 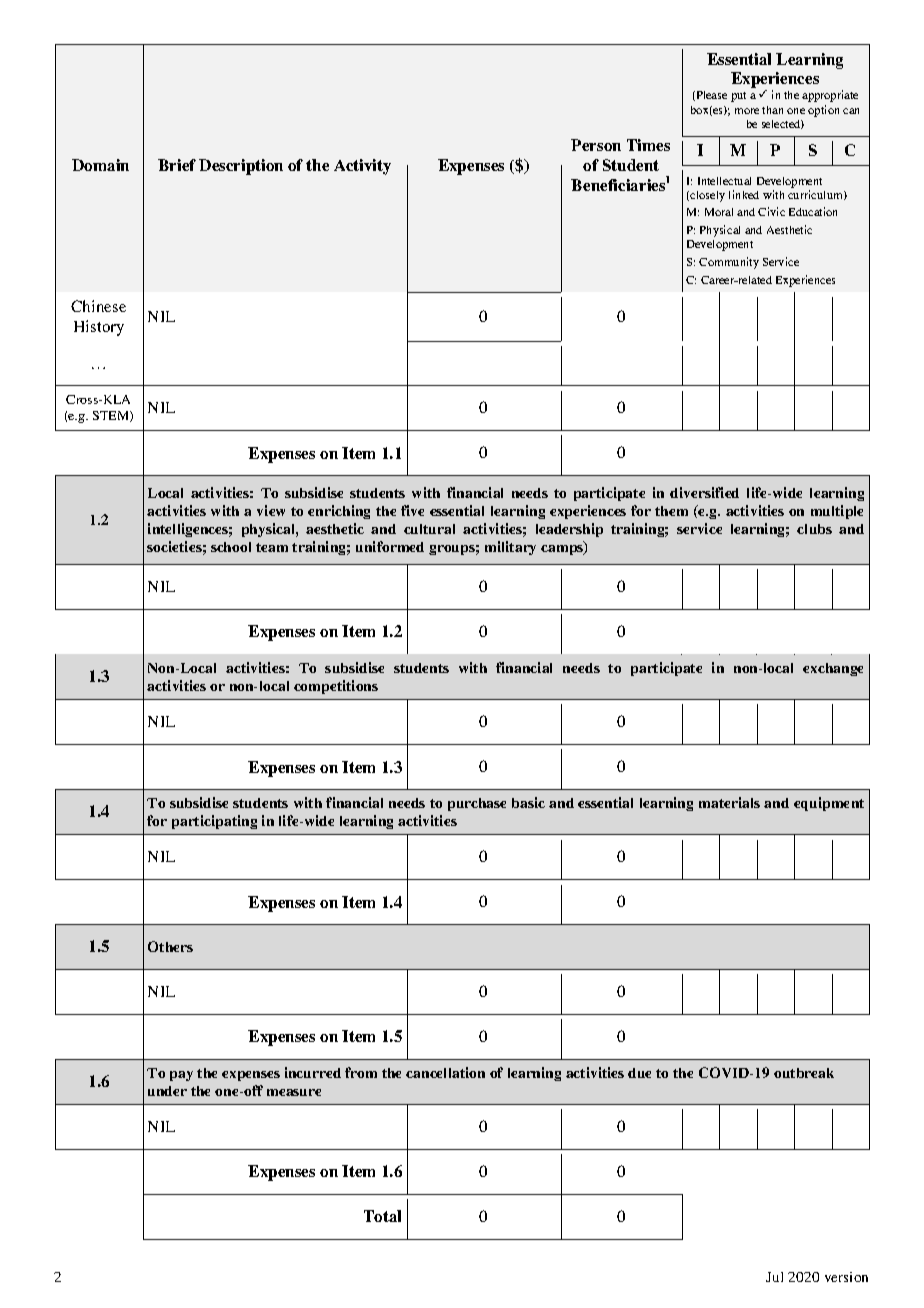 What do you see at coordinates (167, 1091) in the screenshot?
I see `under` at bounding box center [167, 1091].
